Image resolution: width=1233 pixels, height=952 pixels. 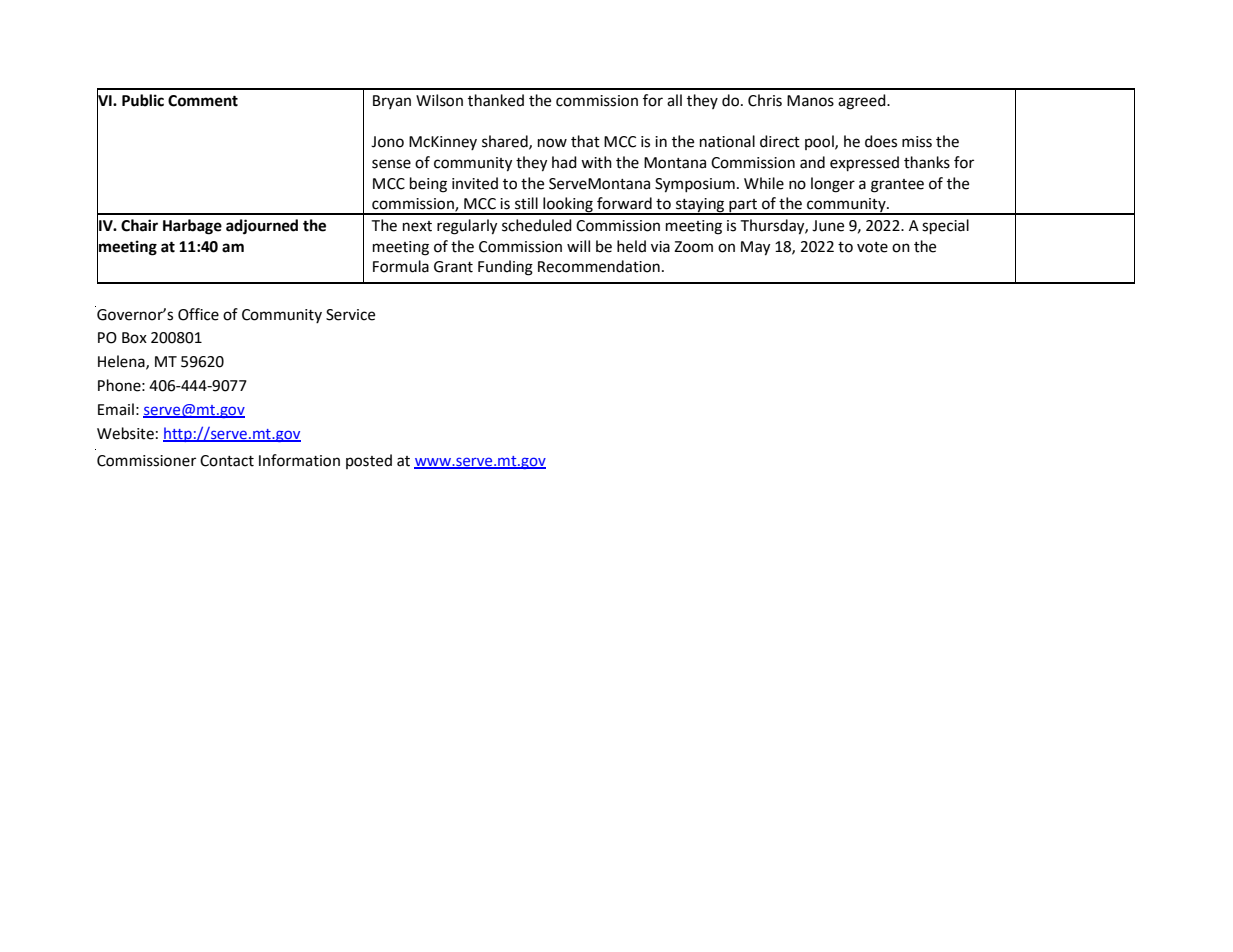 I want to click on longer, so click(x=833, y=185).
